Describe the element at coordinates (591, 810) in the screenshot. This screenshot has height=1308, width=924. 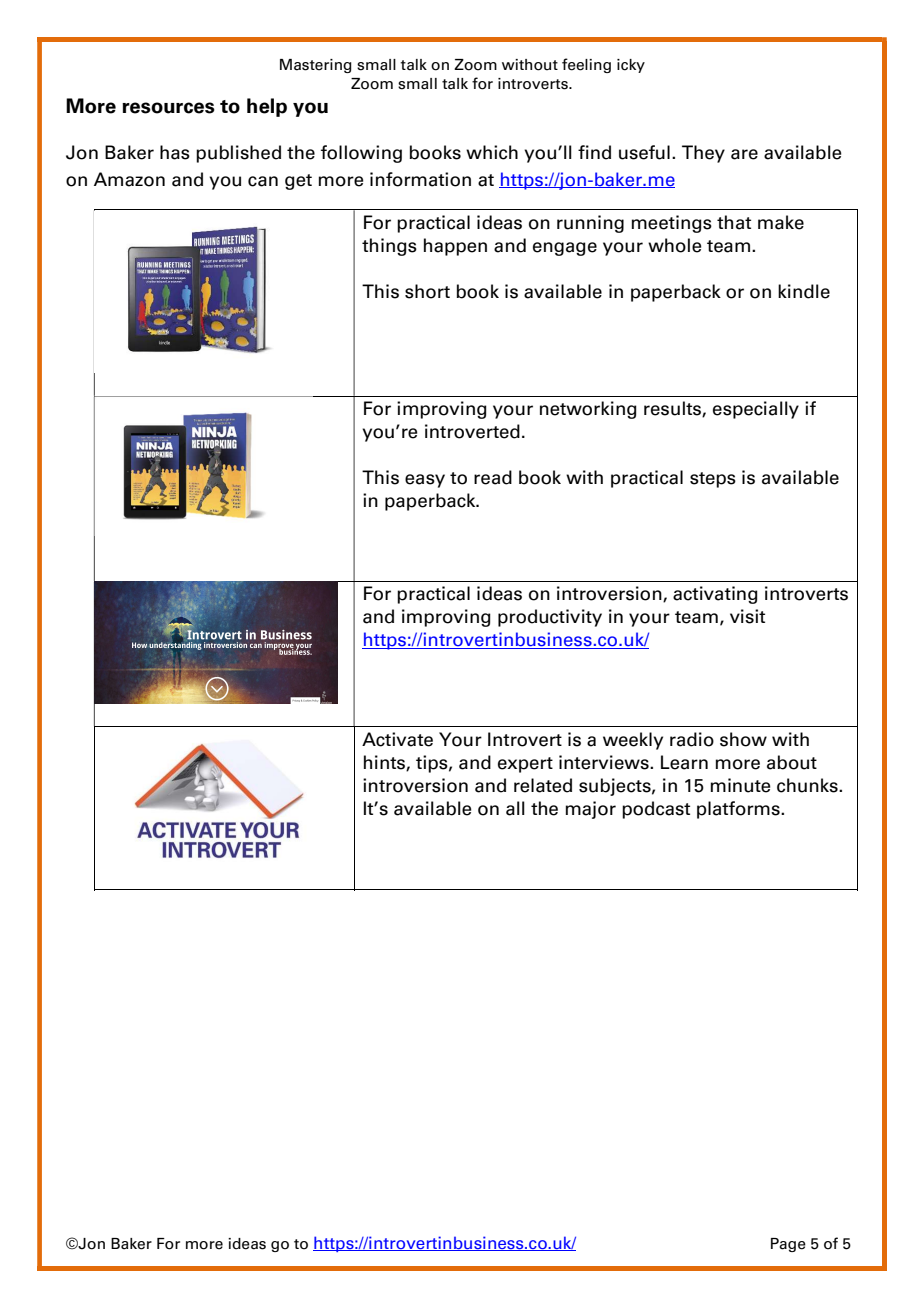
I see `major` at that location.
